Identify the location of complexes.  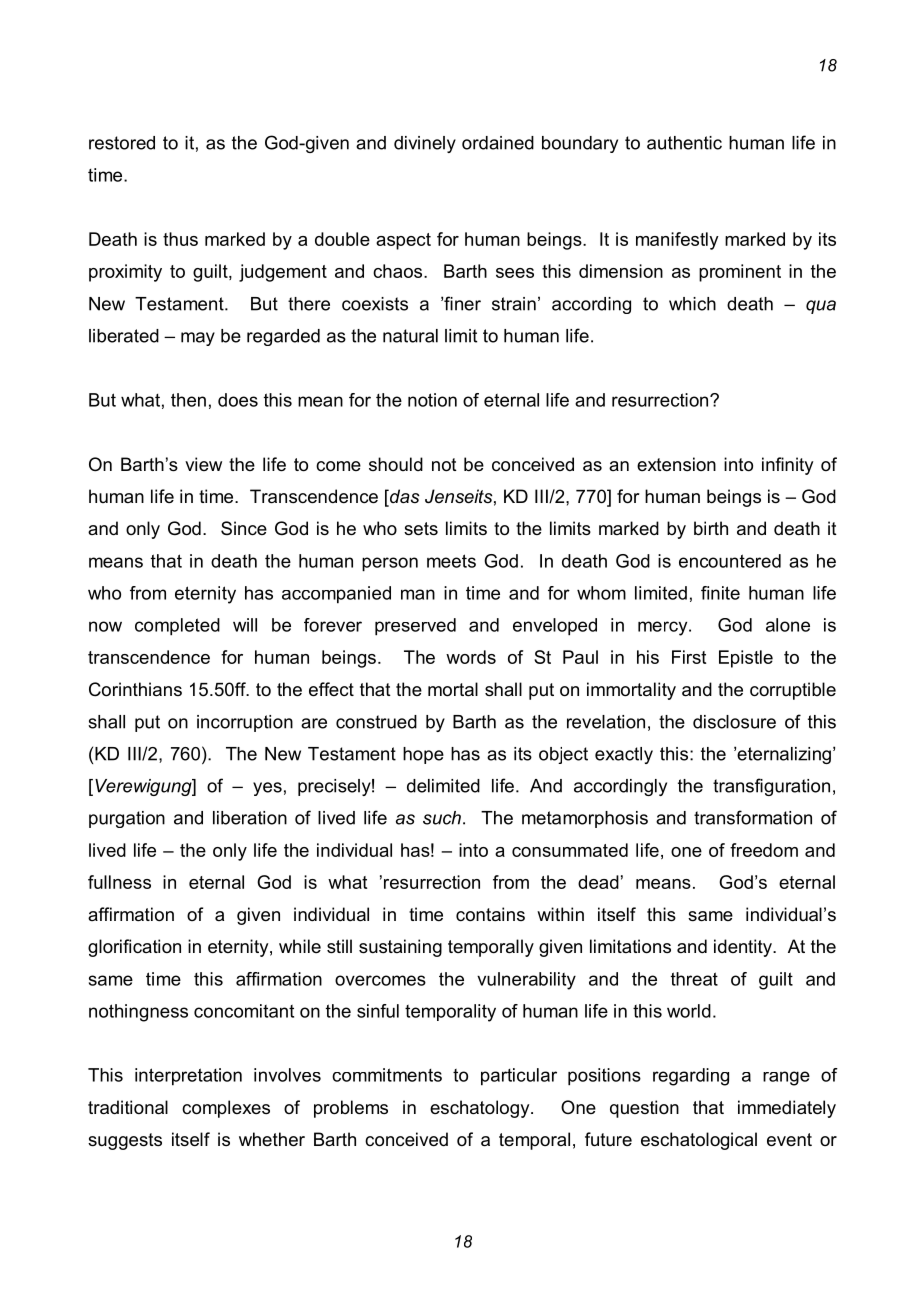
(226, 1109).
